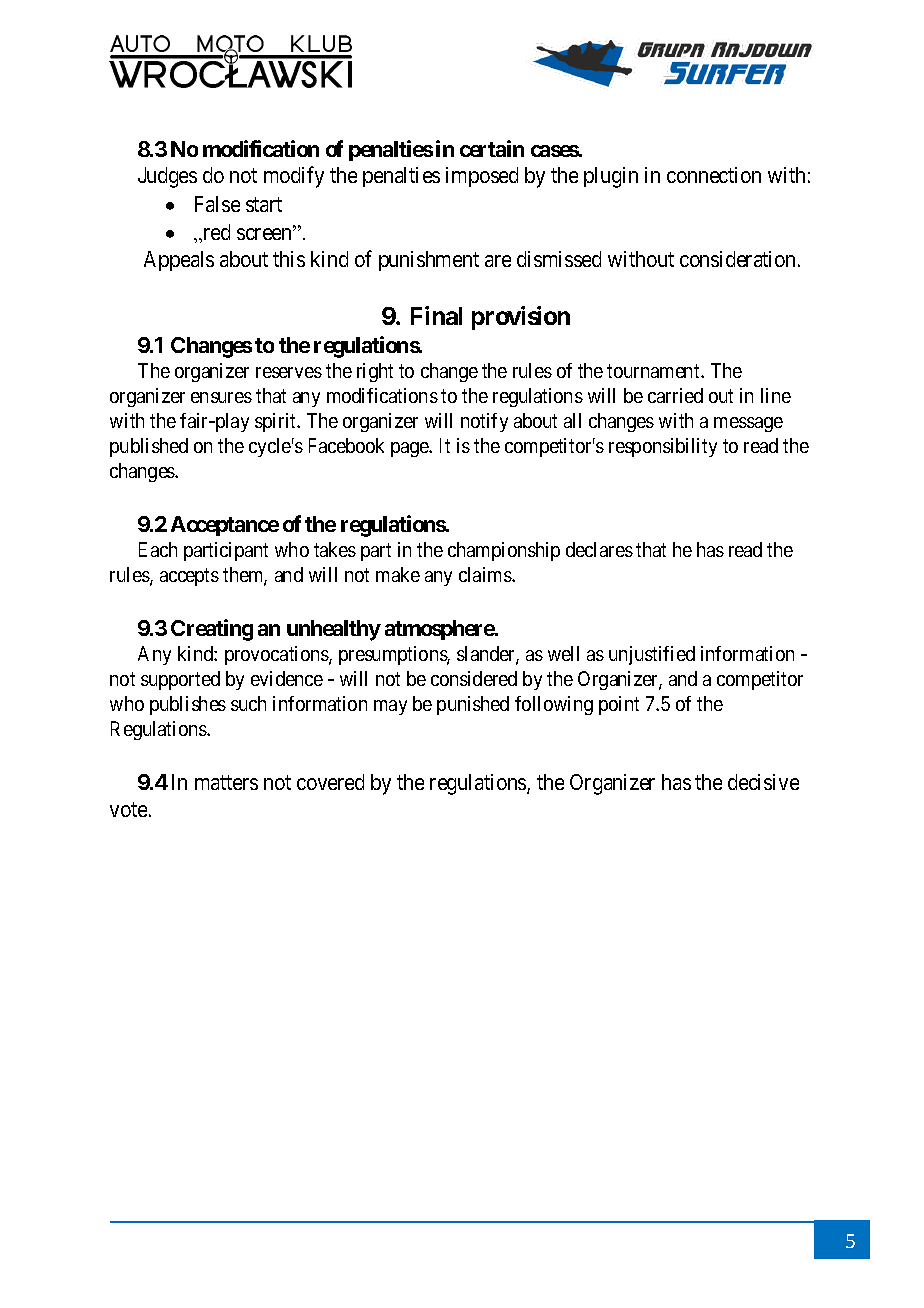 This document has width=924, height=1308. I want to click on responsibility, so click(663, 447).
